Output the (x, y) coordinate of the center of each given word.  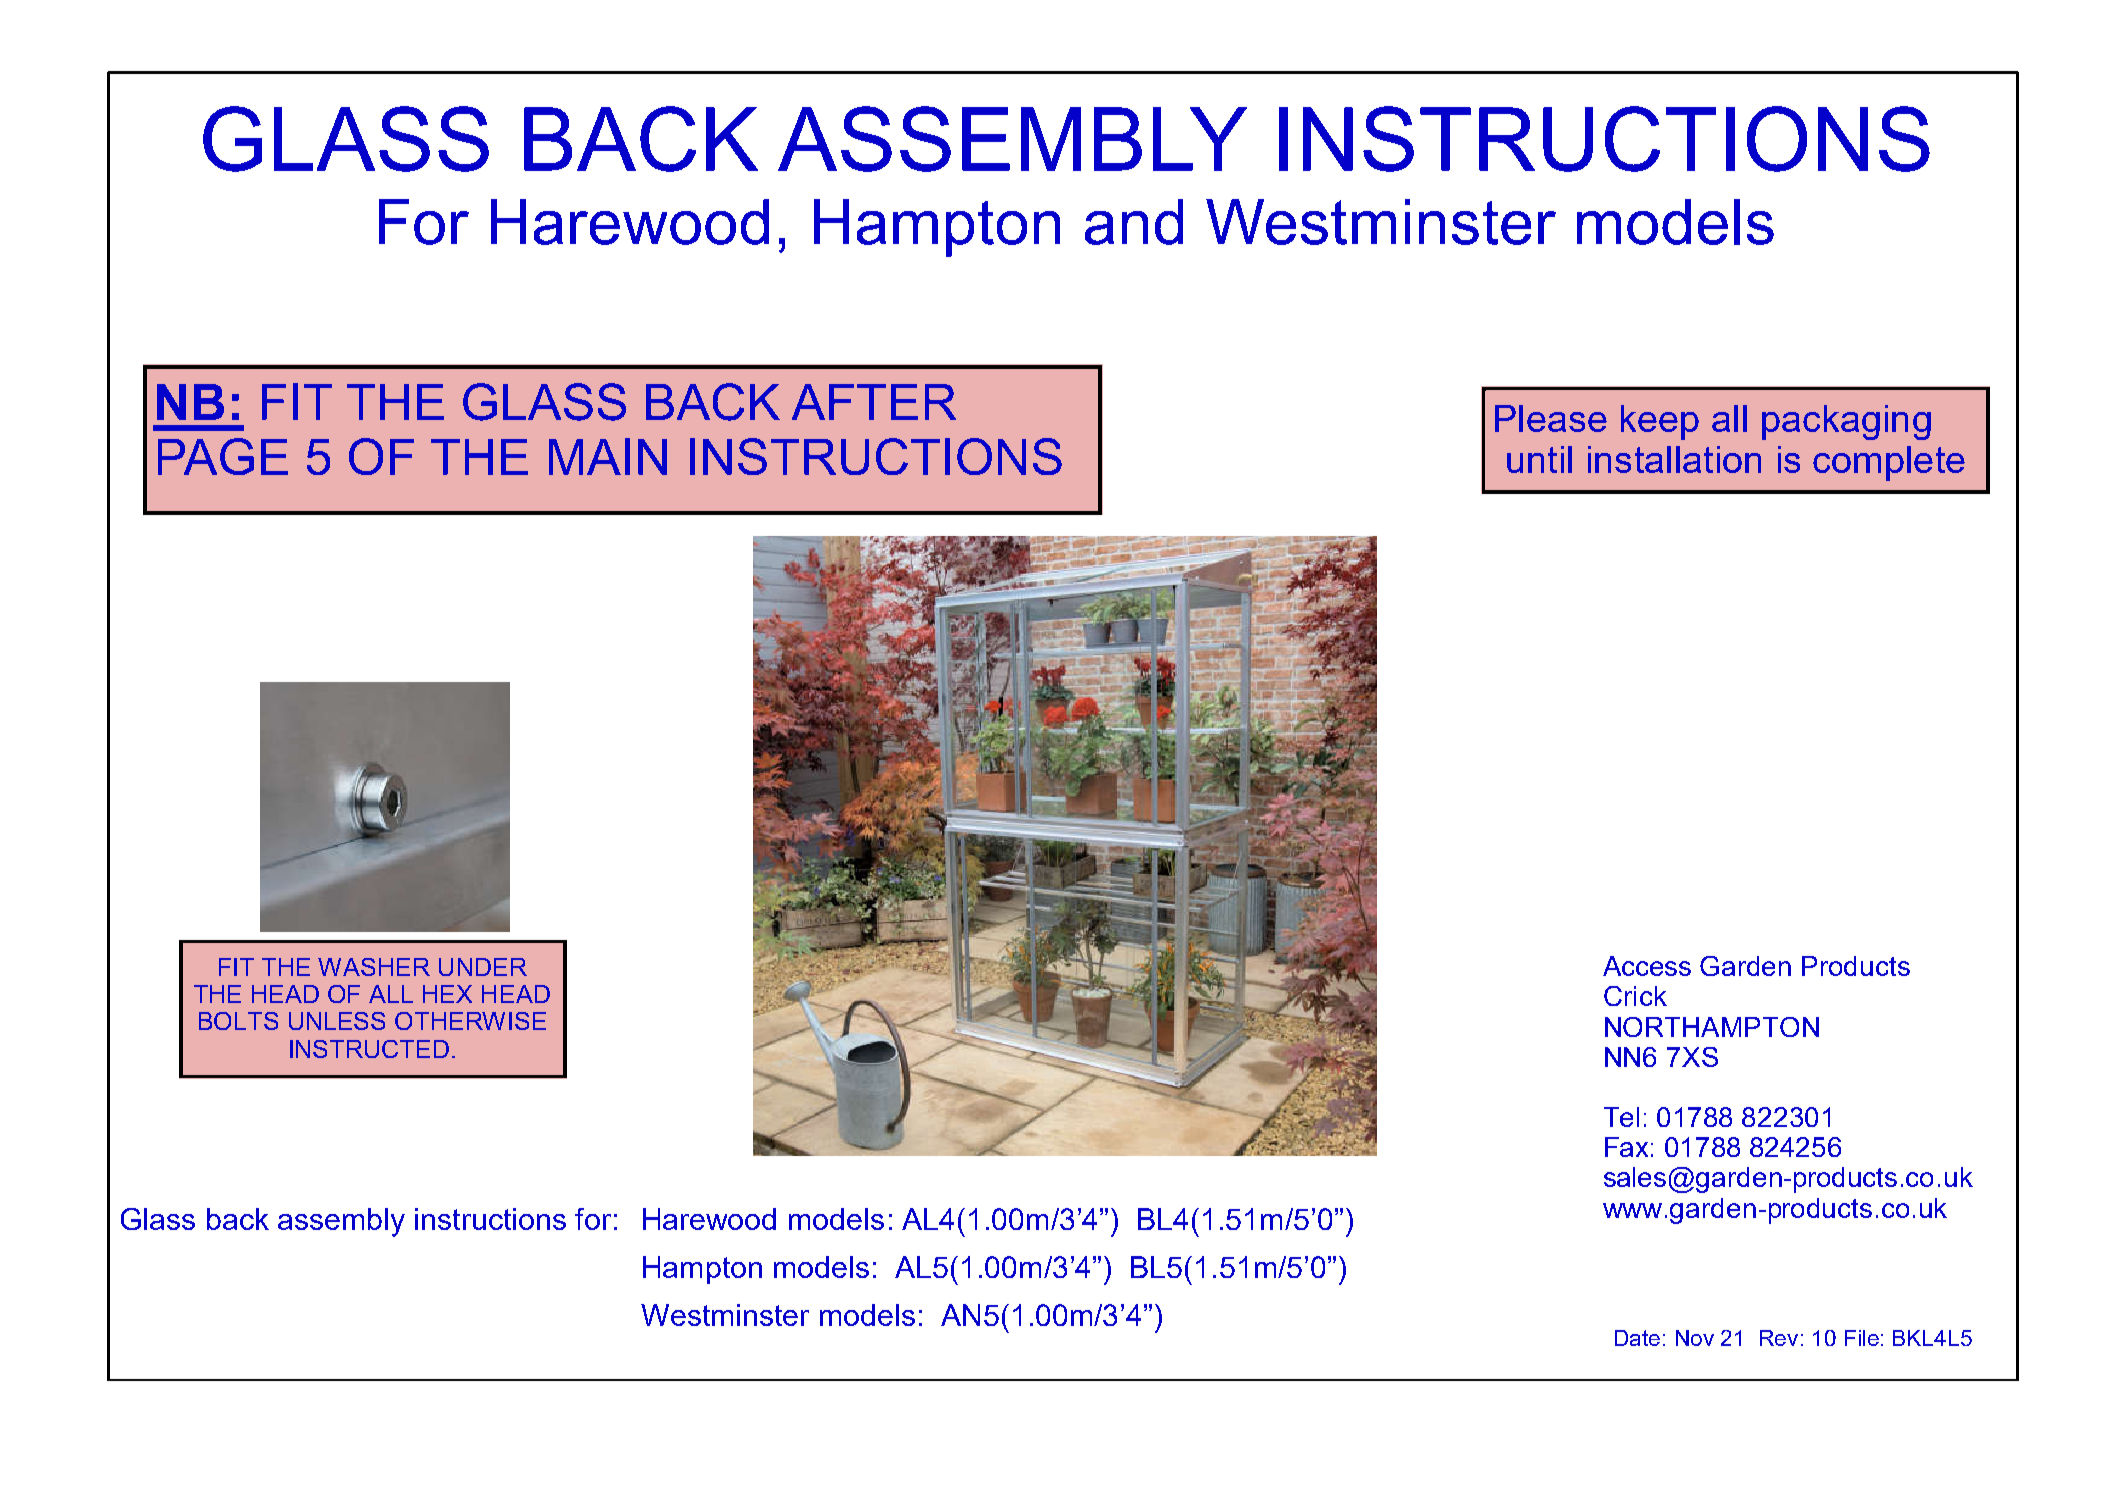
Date (1637, 1338)
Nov (1695, 1338)
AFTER (874, 402)
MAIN (608, 456)
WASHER (374, 967)
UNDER (483, 967)
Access (1647, 966)
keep (1660, 422)
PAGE (223, 456)
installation (1674, 459)
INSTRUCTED (369, 1049)
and (1134, 222)
